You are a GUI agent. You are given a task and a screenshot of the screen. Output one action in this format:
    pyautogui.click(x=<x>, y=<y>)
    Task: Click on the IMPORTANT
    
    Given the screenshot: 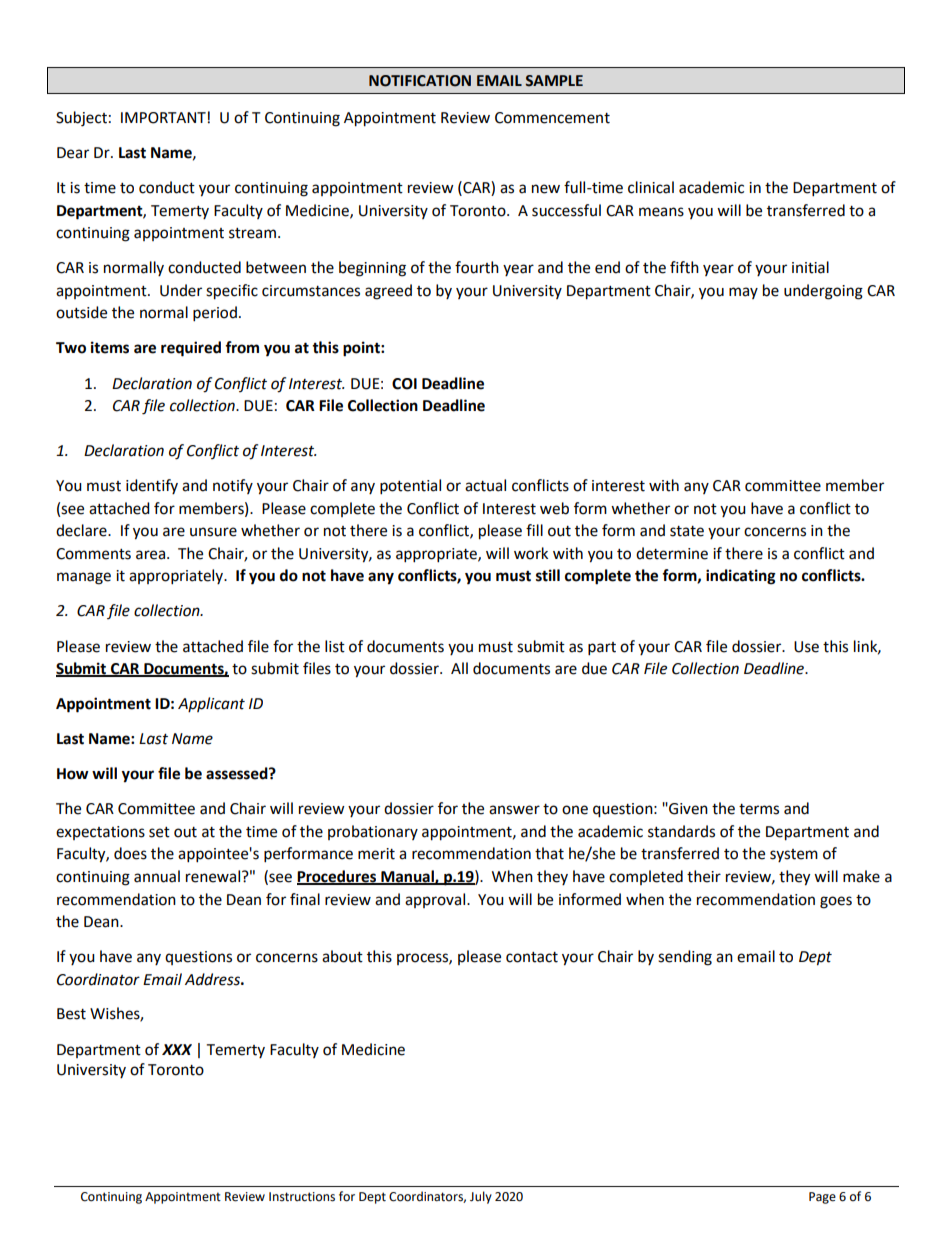 What is the action you would take?
    pyautogui.click(x=163, y=118)
